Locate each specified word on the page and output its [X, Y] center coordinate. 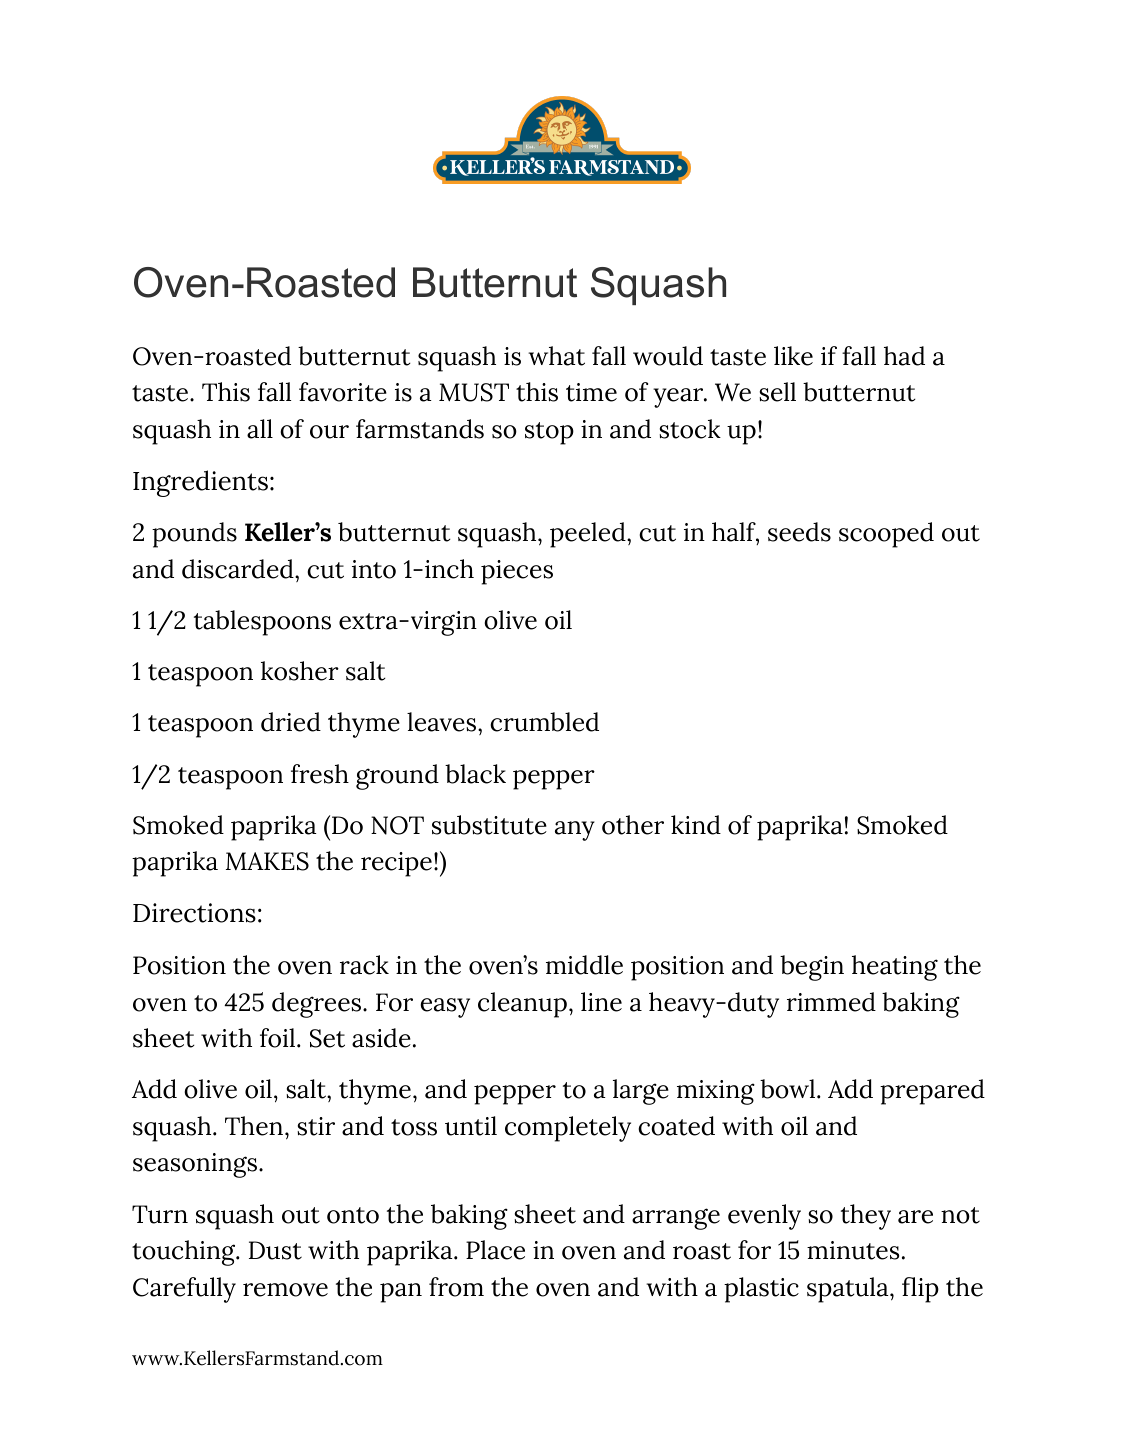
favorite [343, 392]
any [575, 831]
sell [777, 392]
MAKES [267, 861]
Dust [275, 1250]
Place [495, 1250]
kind [696, 825]
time [591, 392]
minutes [853, 1250]
